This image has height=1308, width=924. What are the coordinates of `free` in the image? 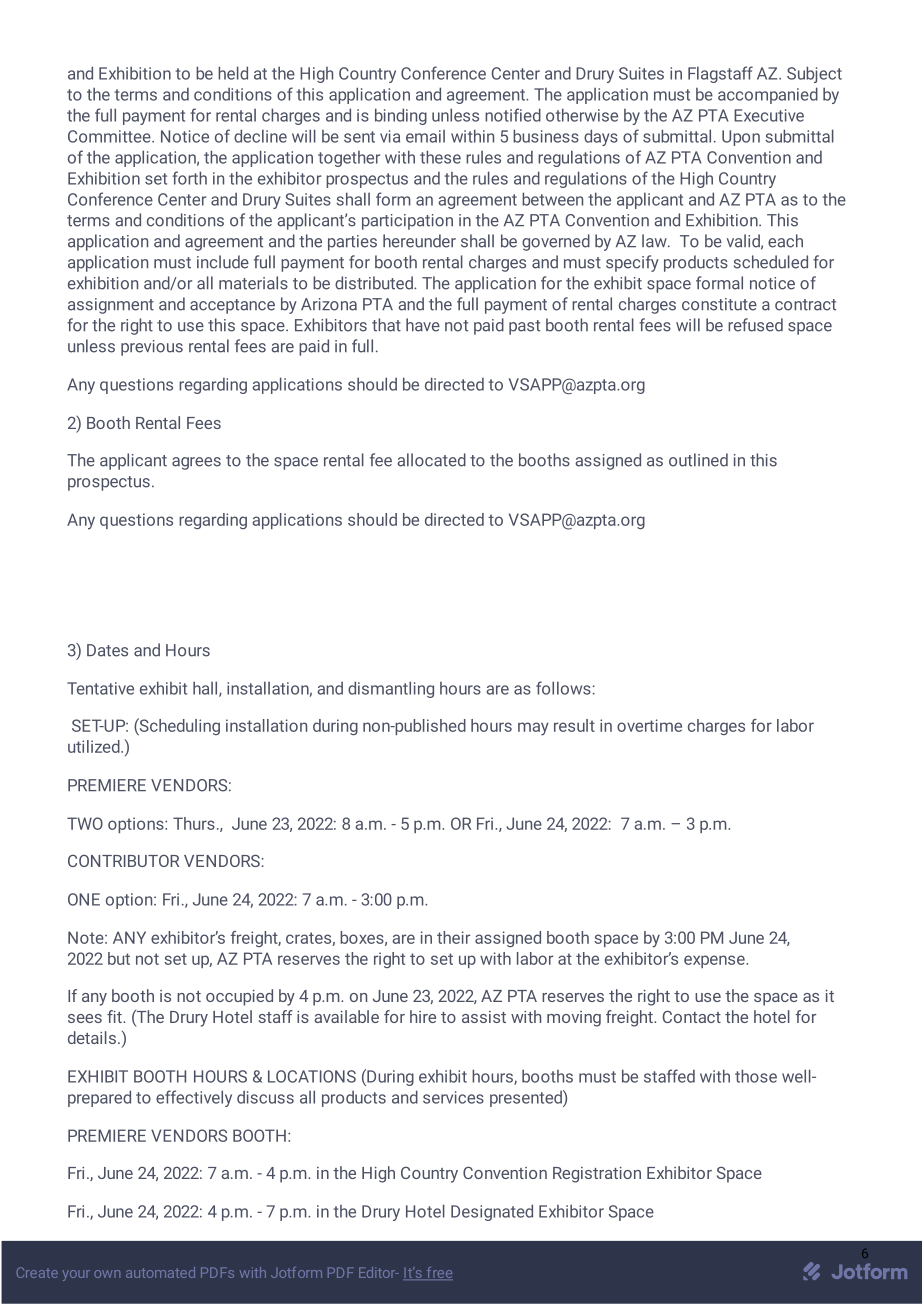 It's located at (438, 1273).
